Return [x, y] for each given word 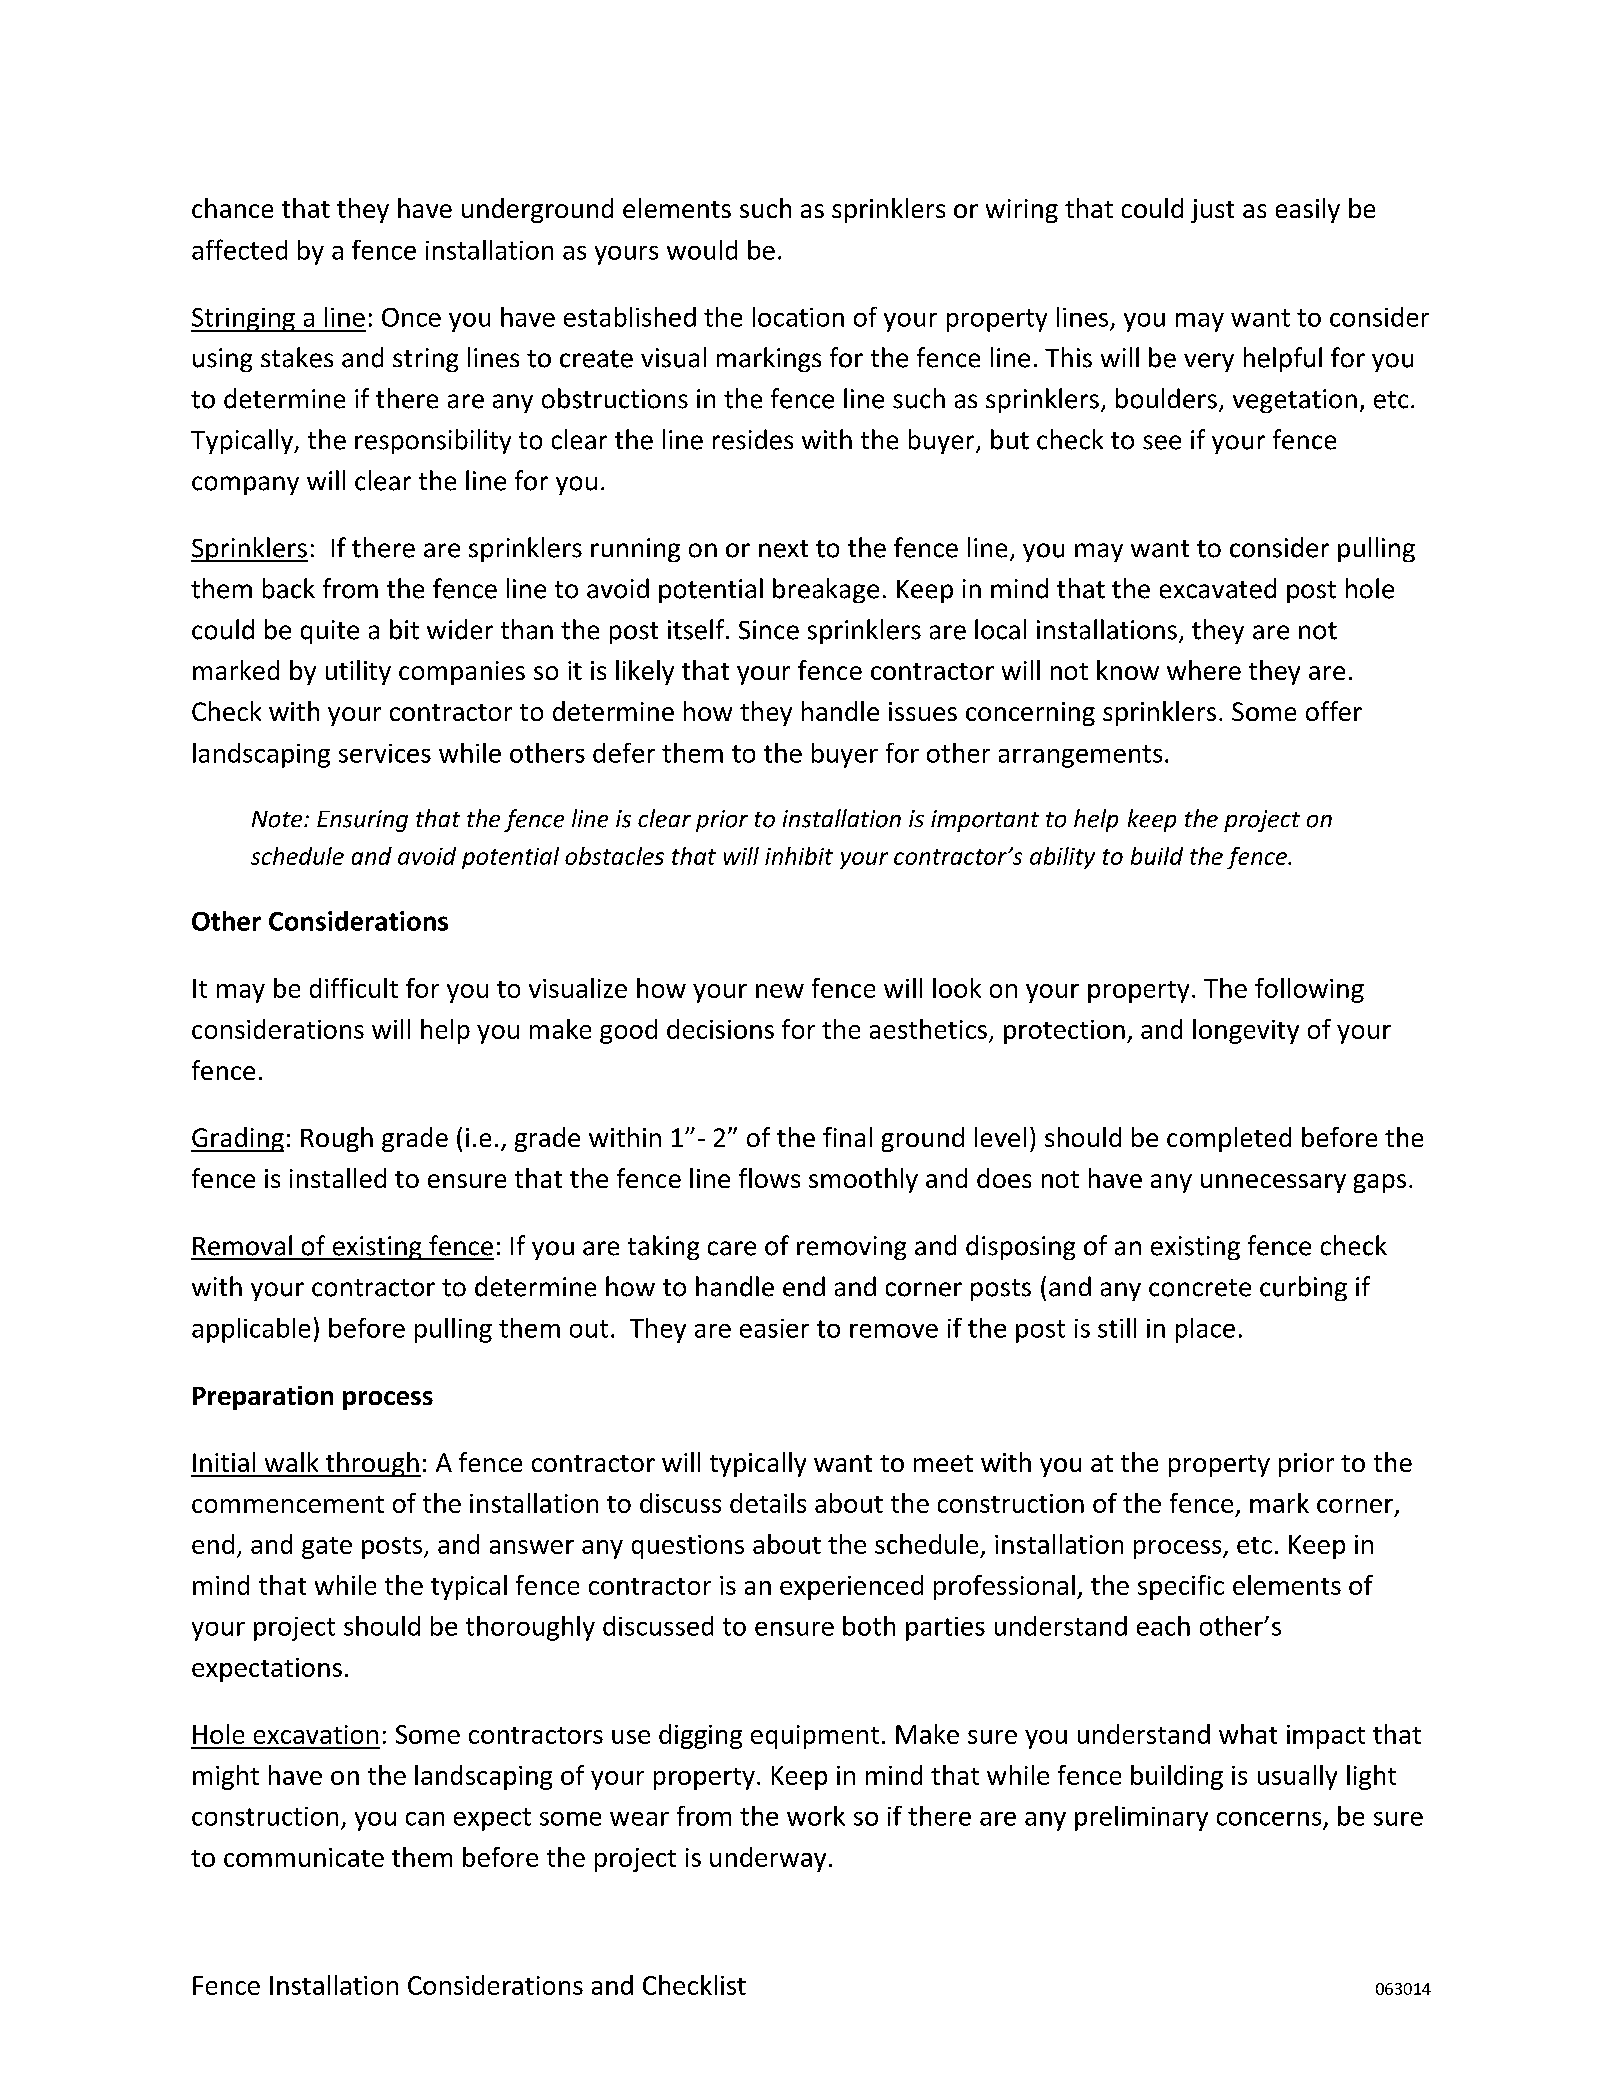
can [425, 1819]
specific [1181, 1587]
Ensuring [362, 821]
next [783, 549]
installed [338, 1178]
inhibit [799, 856]
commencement [288, 1504]
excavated [1218, 588]
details [768, 1503]
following [1309, 990]
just [1212, 211]
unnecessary [1273, 1183]
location [798, 317]
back [289, 588]
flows [769, 1178]
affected [239, 249]
